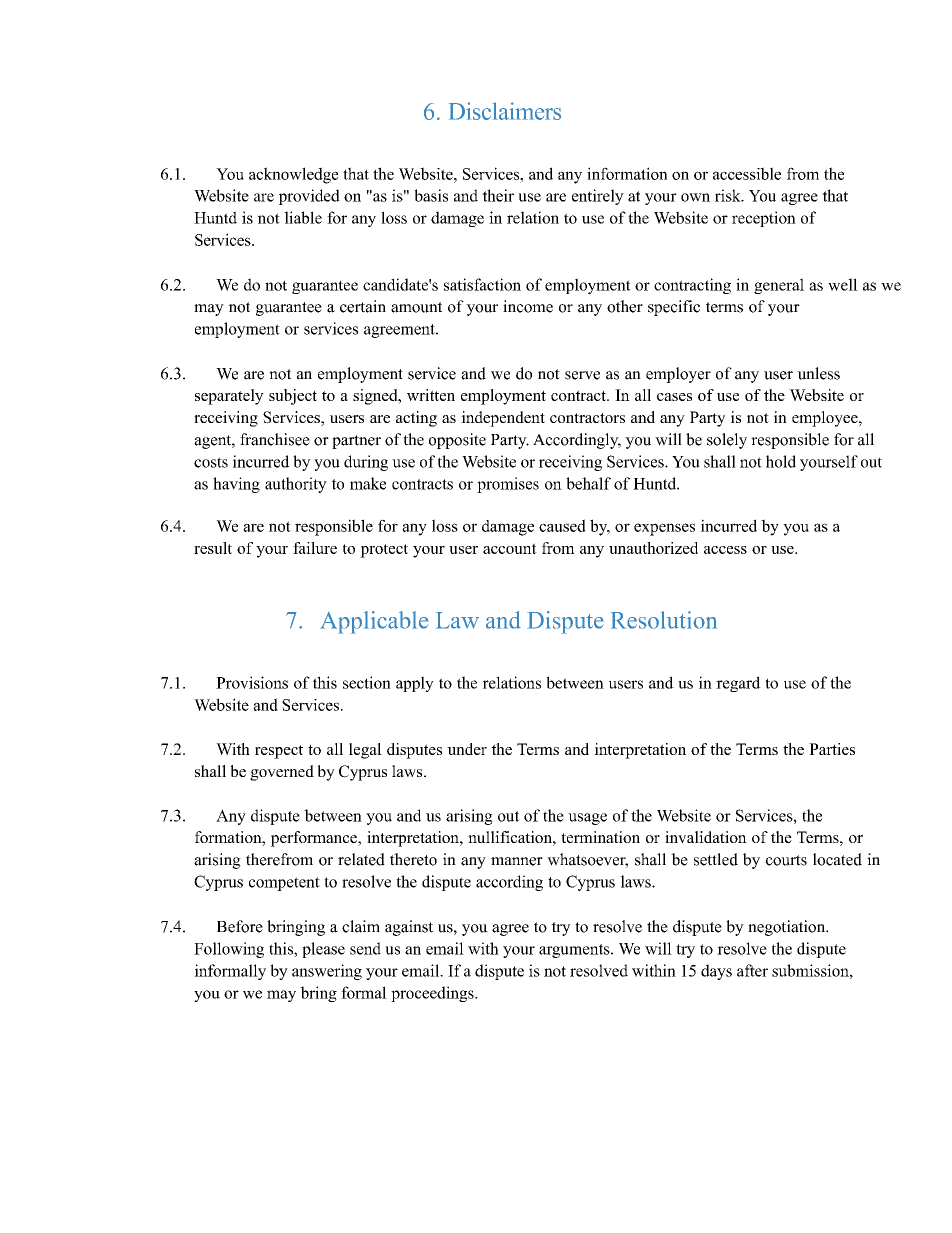  Describe the element at coordinates (764, 219) in the screenshot. I see `reception` at that location.
